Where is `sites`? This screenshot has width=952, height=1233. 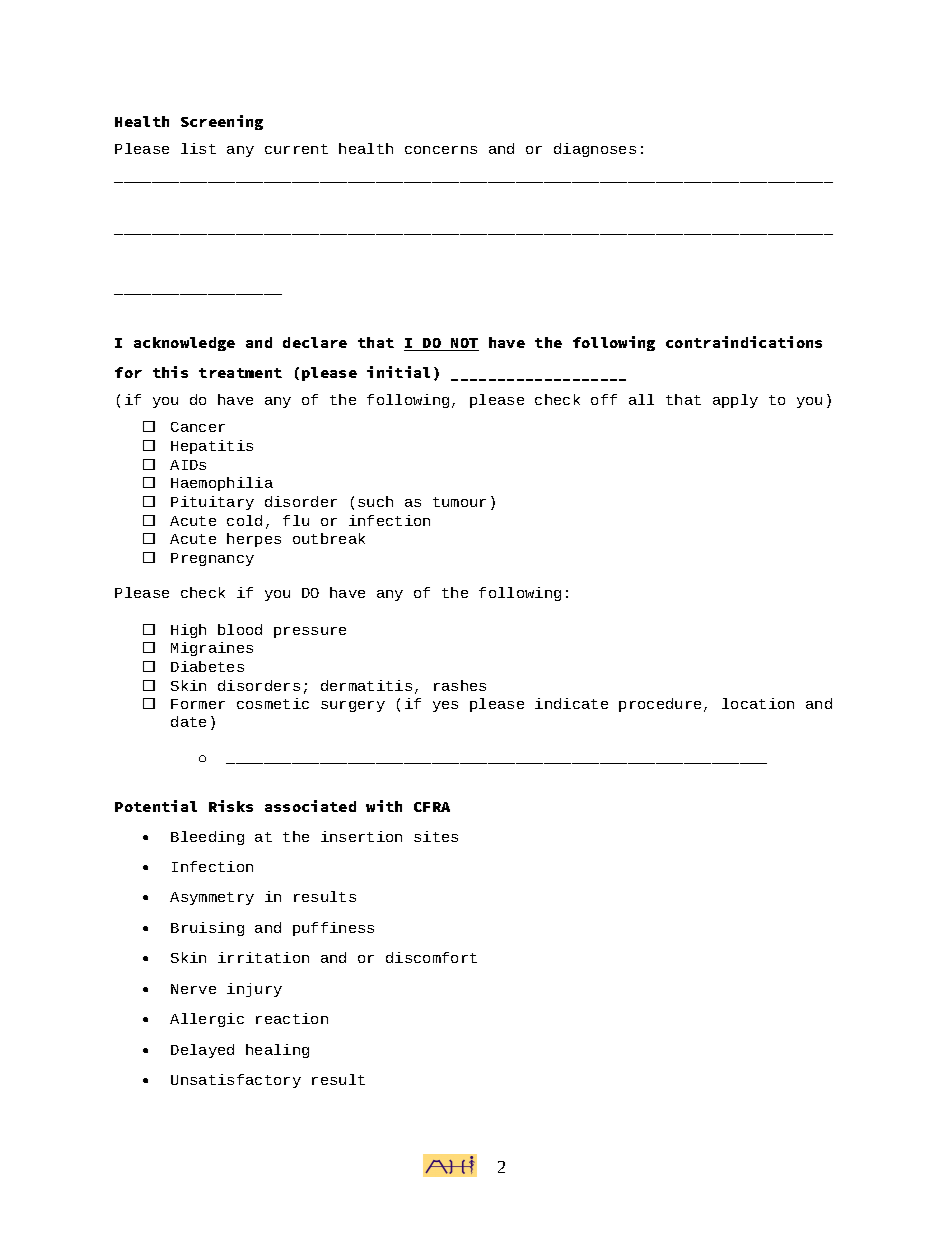 sites is located at coordinates (436, 836).
